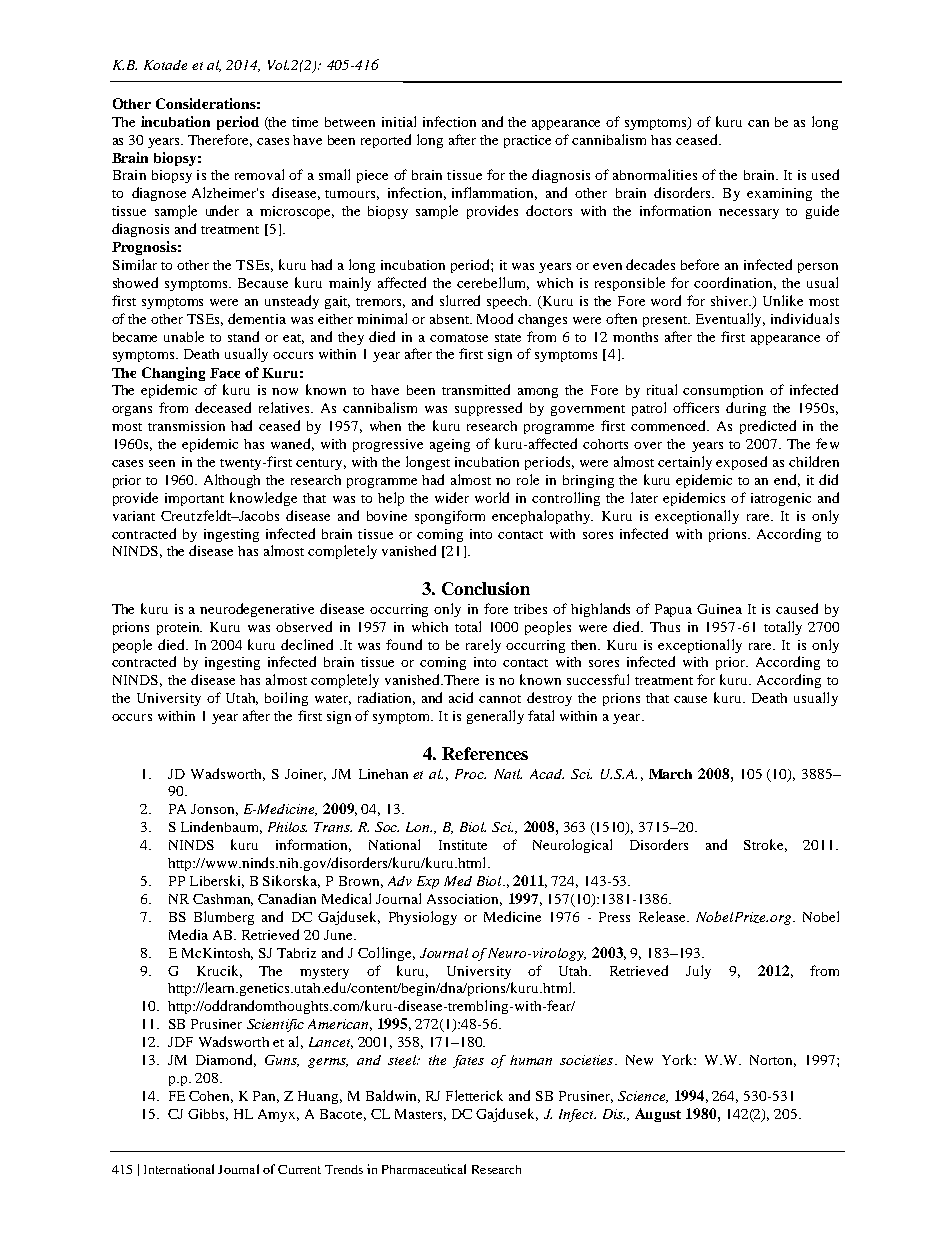 The image size is (952, 1233). Describe the element at coordinates (259, 174) in the screenshot. I see `removal` at that location.
